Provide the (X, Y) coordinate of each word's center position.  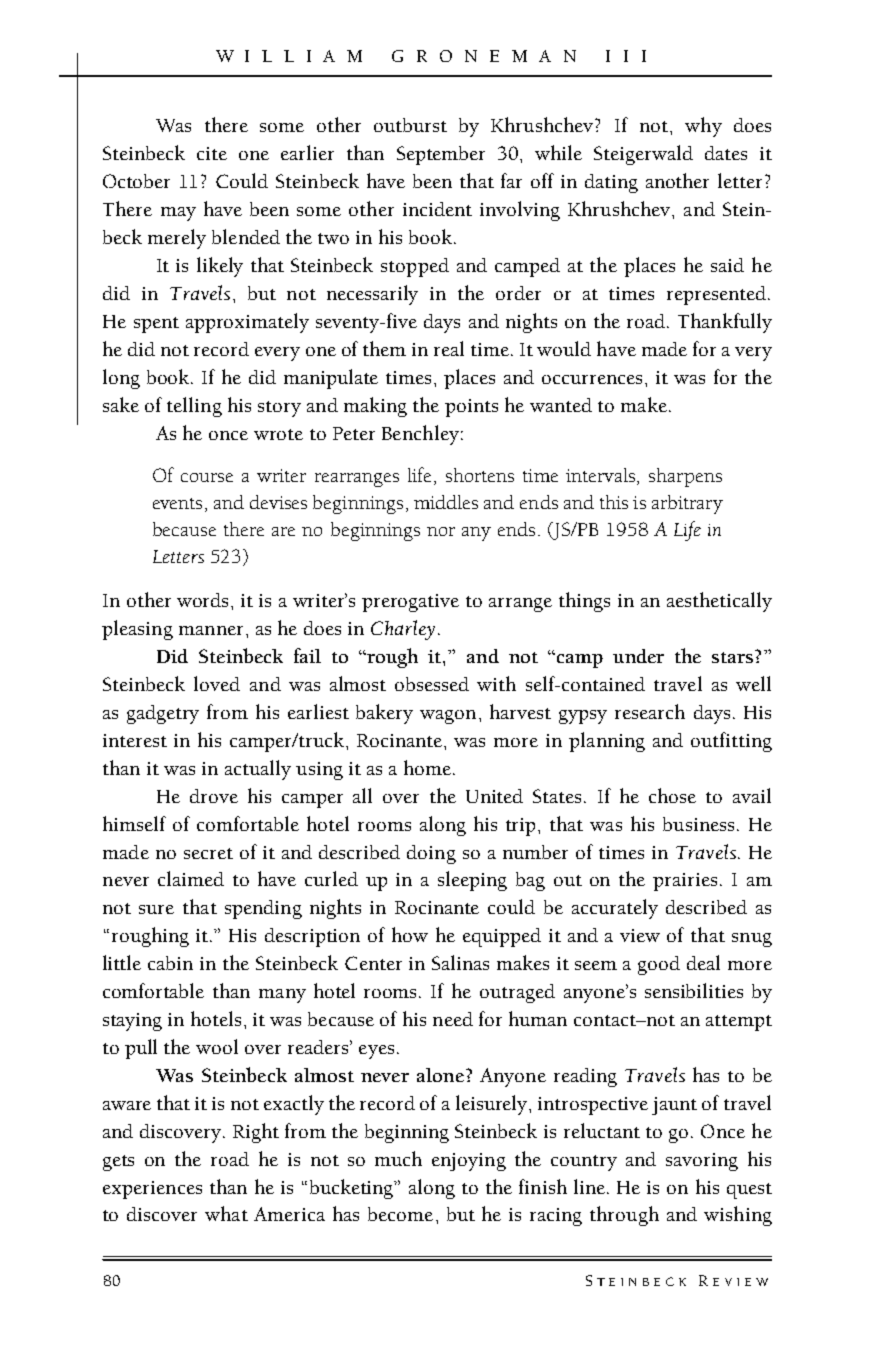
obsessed (432, 684)
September (441, 155)
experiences (152, 1190)
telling (194, 407)
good (659, 965)
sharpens (685, 477)
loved (217, 683)
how (410, 934)
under (638, 656)
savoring (702, 1162)
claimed (191, 878)
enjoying (469, 1162)
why (703, 127)
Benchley (420, 435)
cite (212, 153)
